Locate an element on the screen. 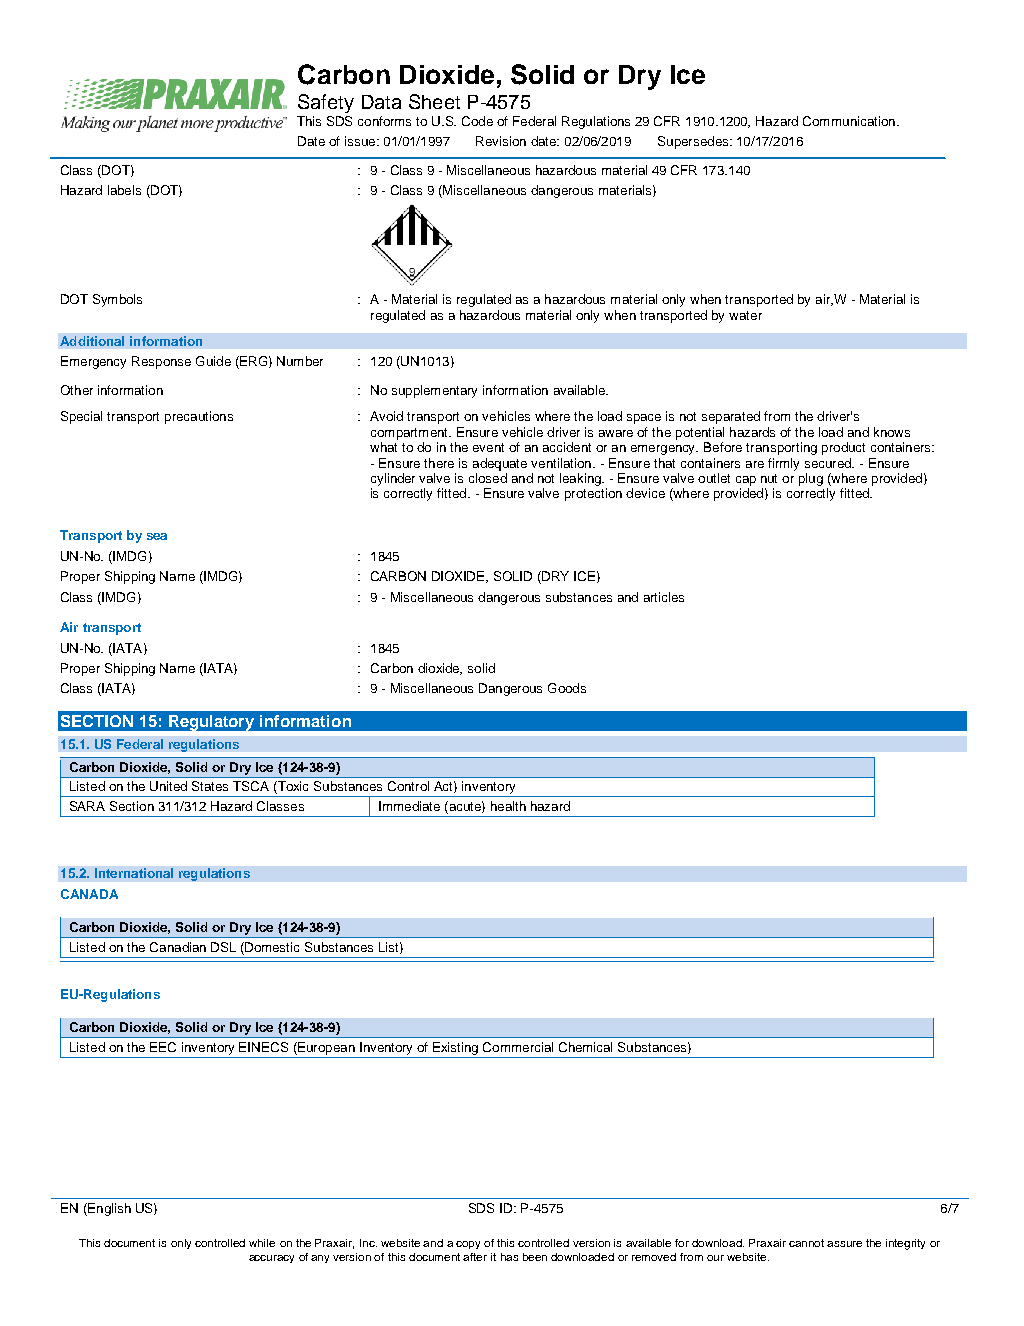 Image resolution: width=1024 pixels, height=1326 pixels. United is located at coordinates (168, 786).
